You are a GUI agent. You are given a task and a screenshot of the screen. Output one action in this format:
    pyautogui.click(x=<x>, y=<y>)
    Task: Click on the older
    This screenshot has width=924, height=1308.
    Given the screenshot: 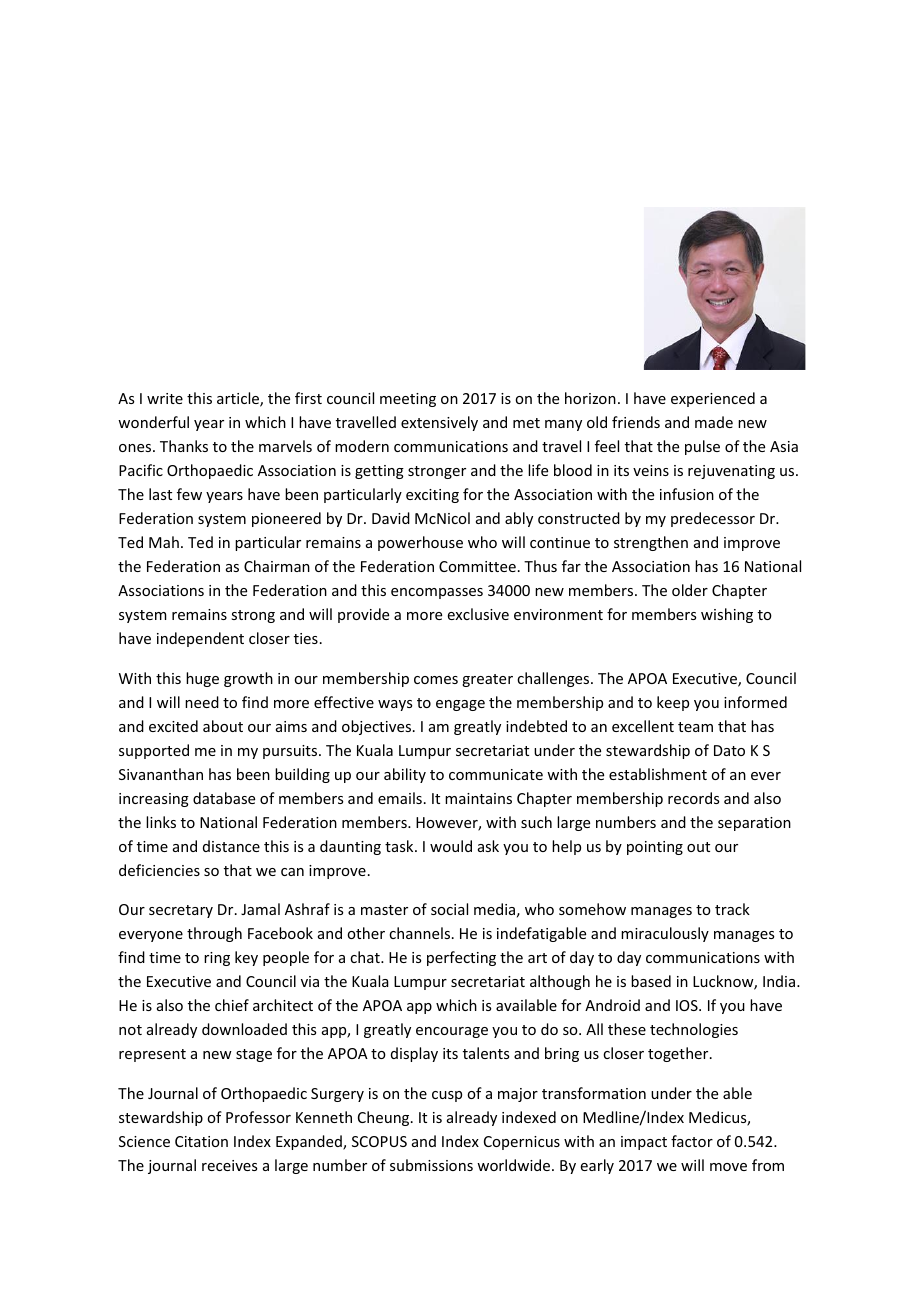 What is the action you would take?
    pyautogui.click(x=690, y=590)
